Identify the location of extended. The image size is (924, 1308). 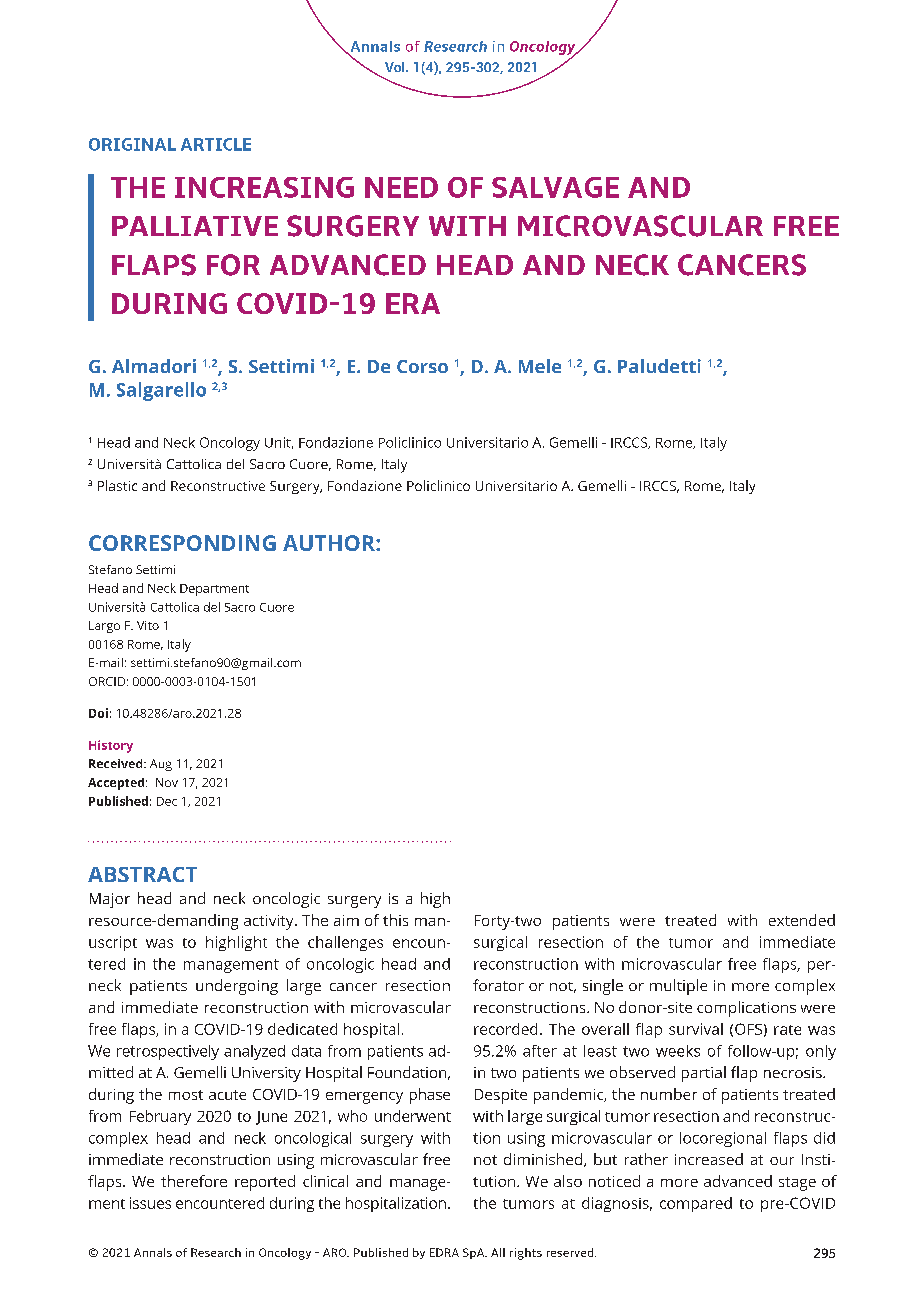
(802, 920).
